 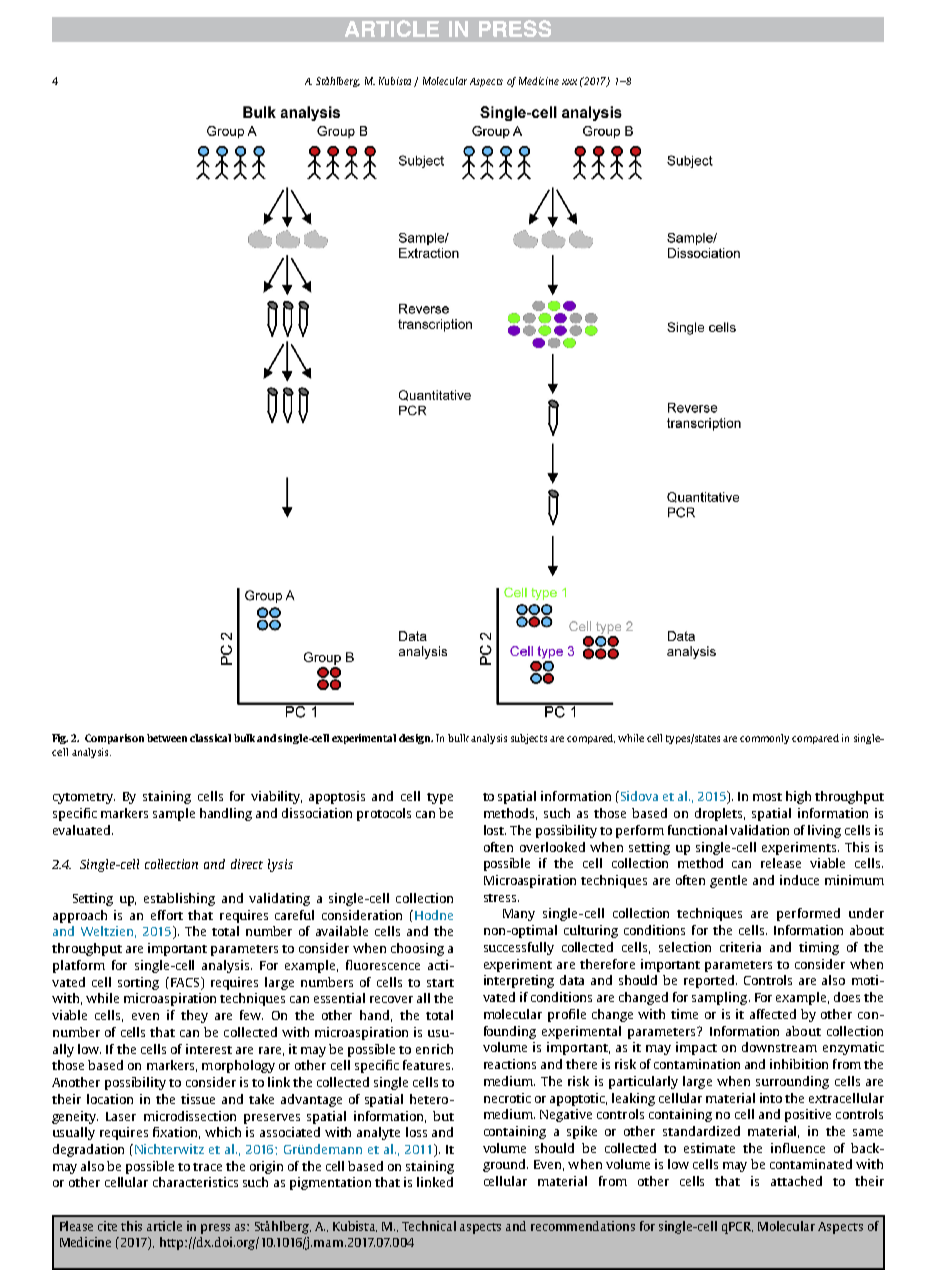 I want to click on most, so click(x=767, y=797).
